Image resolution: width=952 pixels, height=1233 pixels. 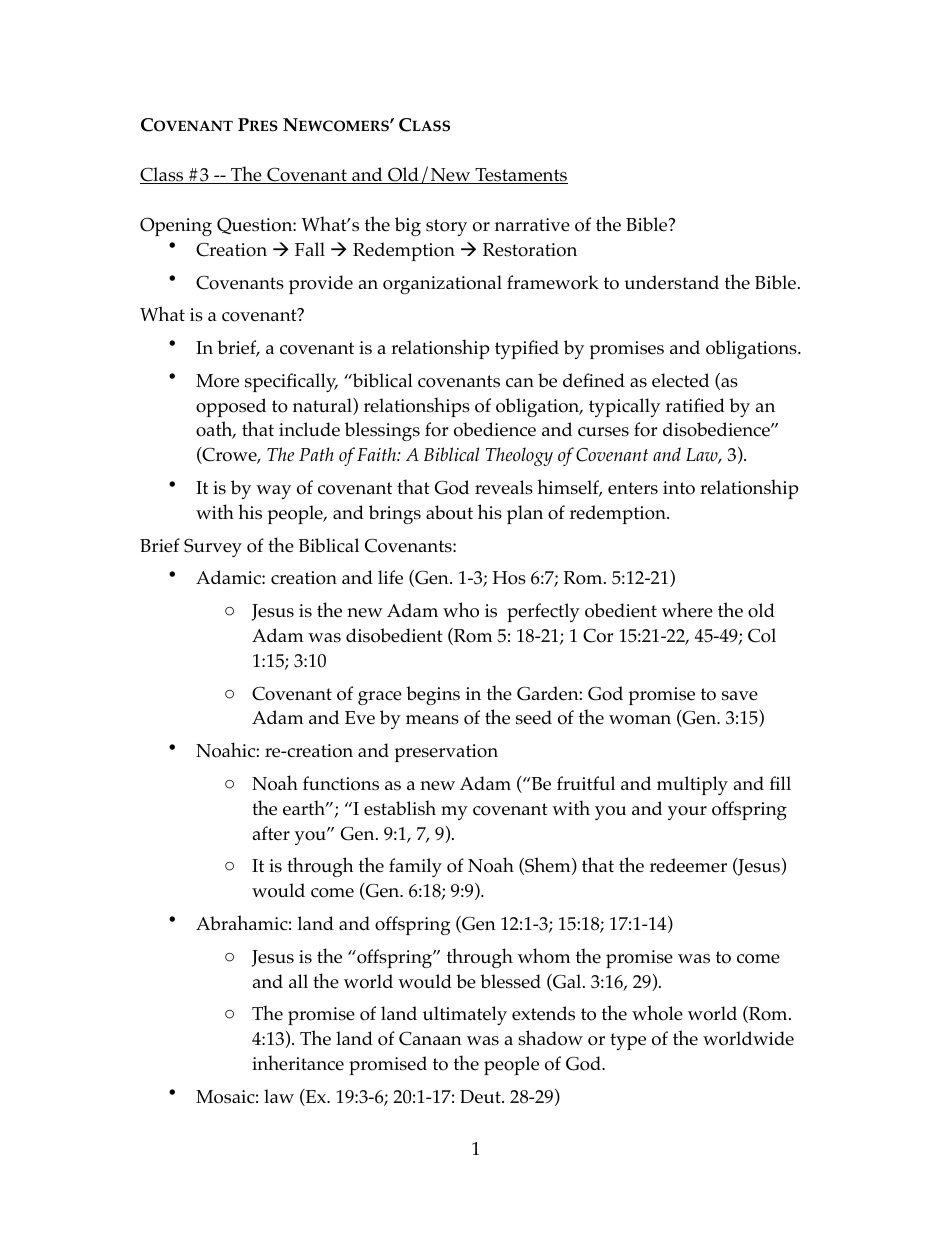 I want to click on understand, so click(x=671, y=282).
